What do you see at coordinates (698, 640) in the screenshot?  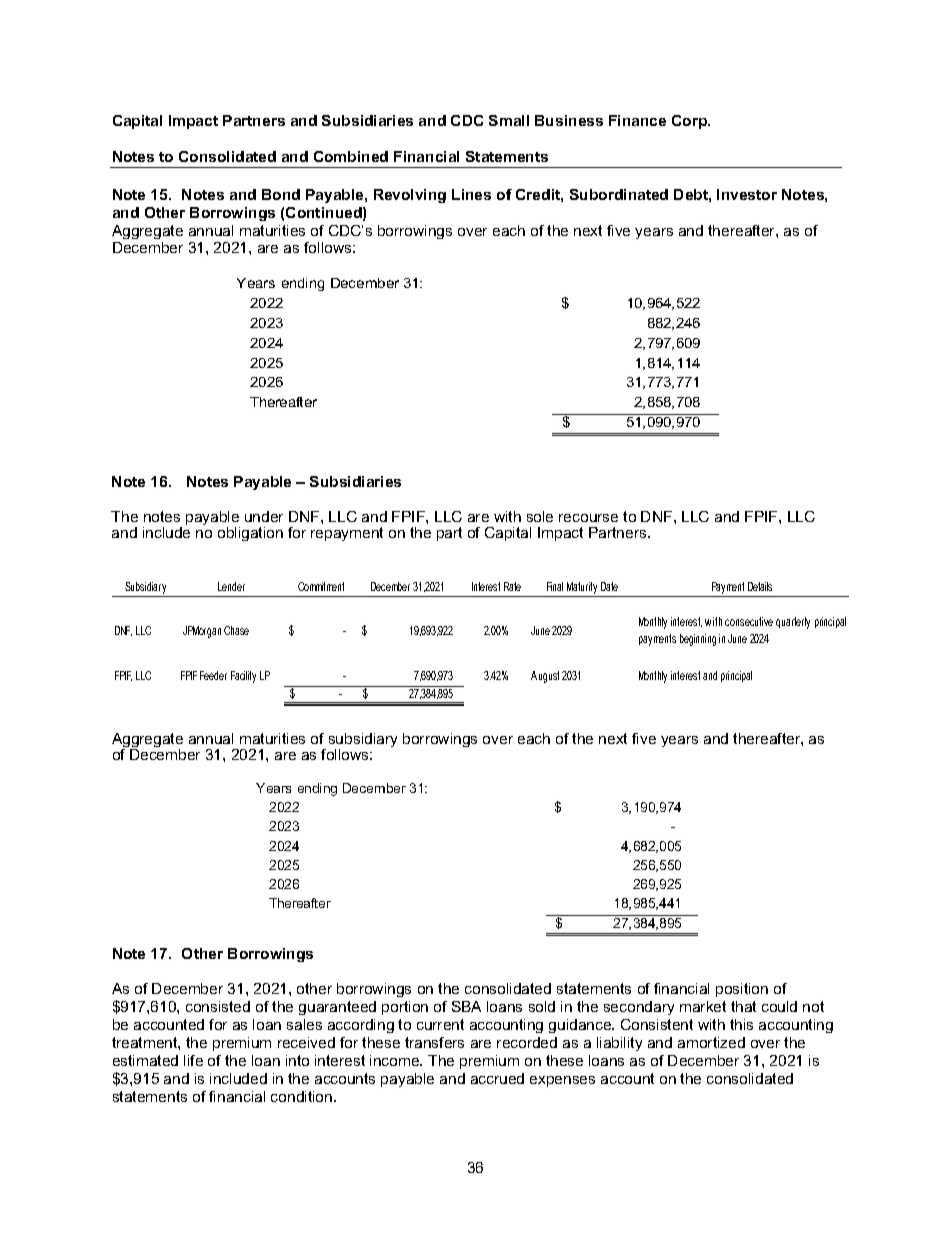 I see `beginning` at bounding box center [698, 640].
